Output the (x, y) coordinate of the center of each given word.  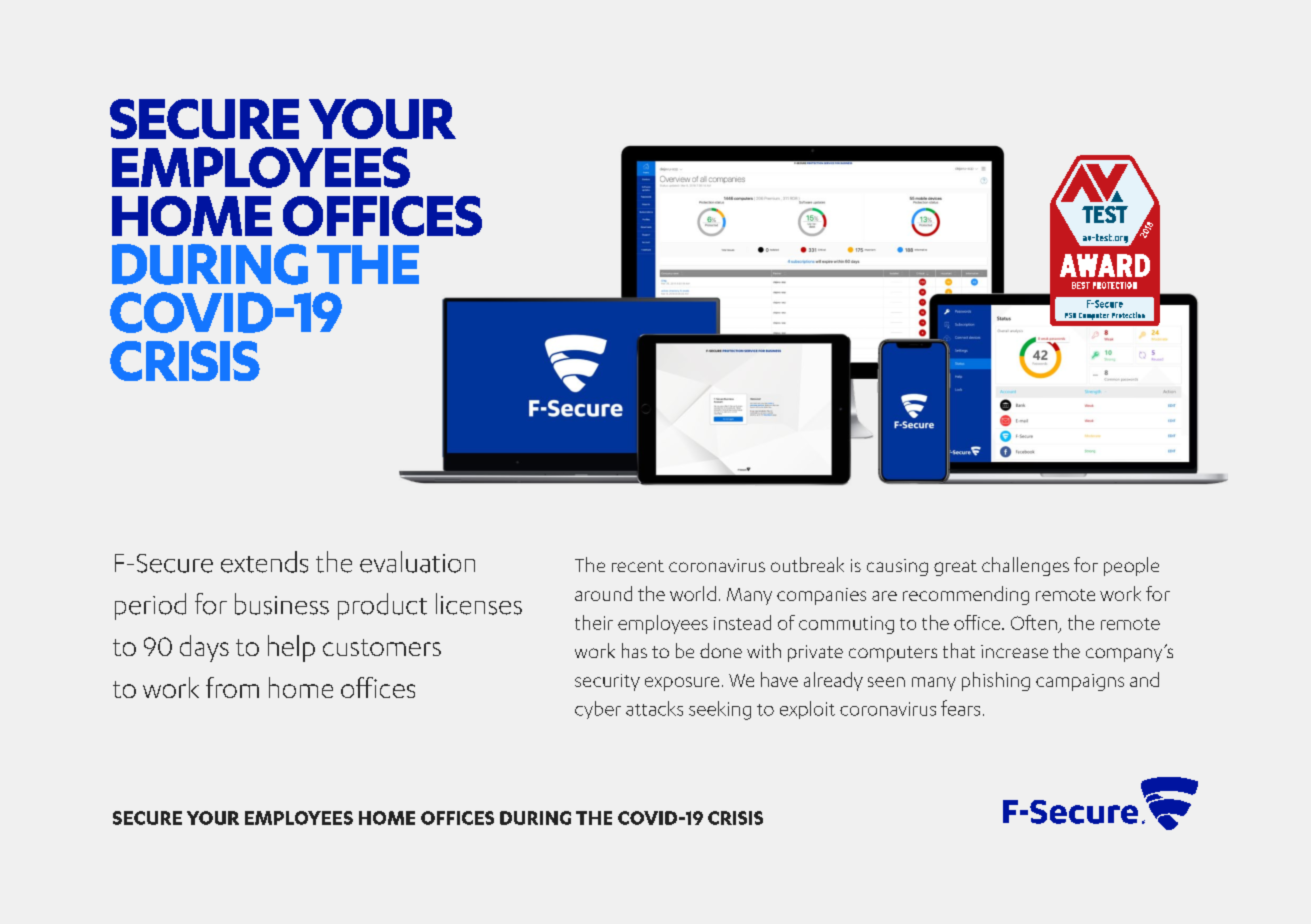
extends (264, 562)
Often (1034, 622)
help (291, 648)
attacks (654, 708)
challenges (1025, 566)
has (634, 650)
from (232, 687)
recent (638, 566)
